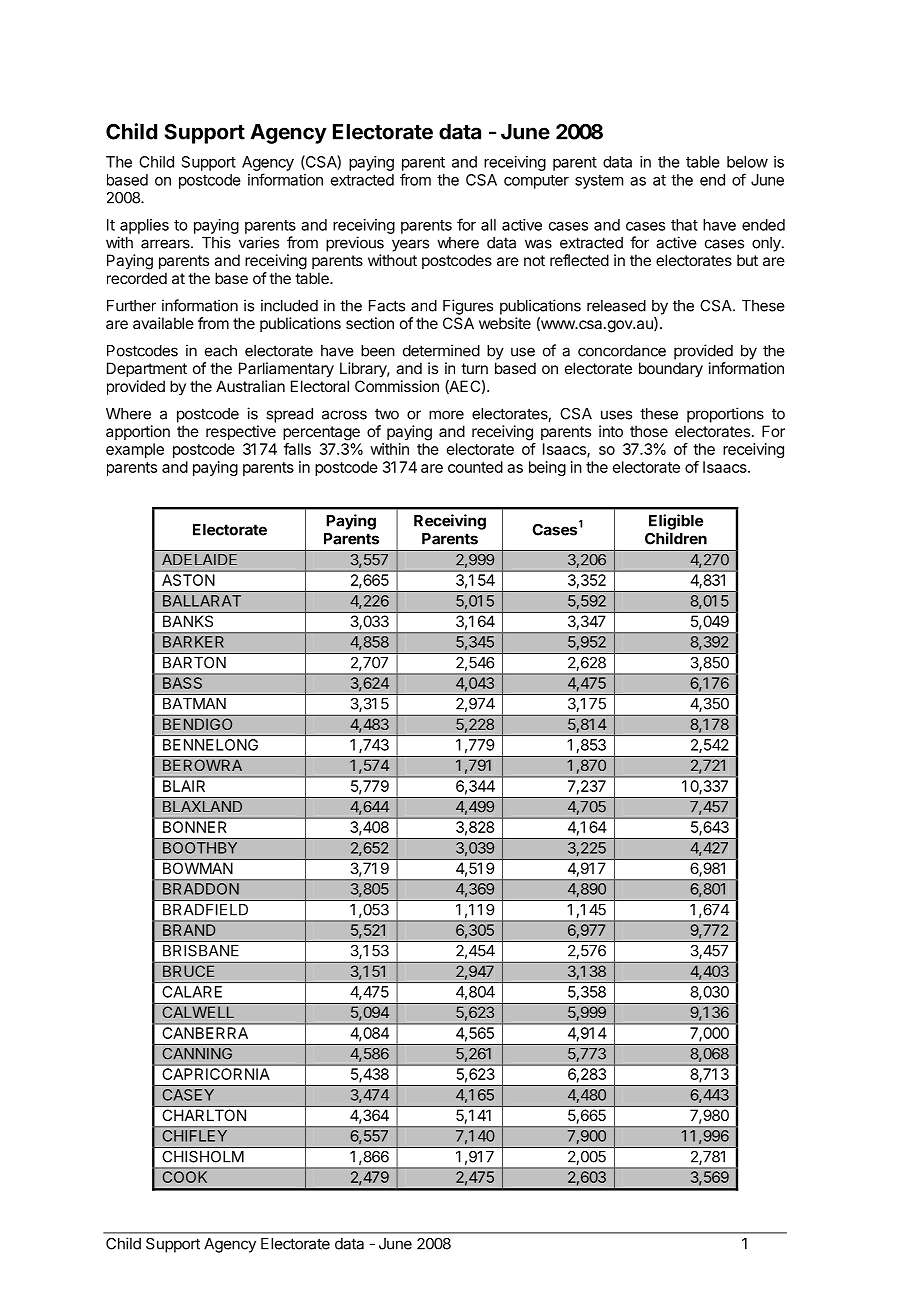 The image size is (924, 1308). I want to click on This, so click(216, 242).
